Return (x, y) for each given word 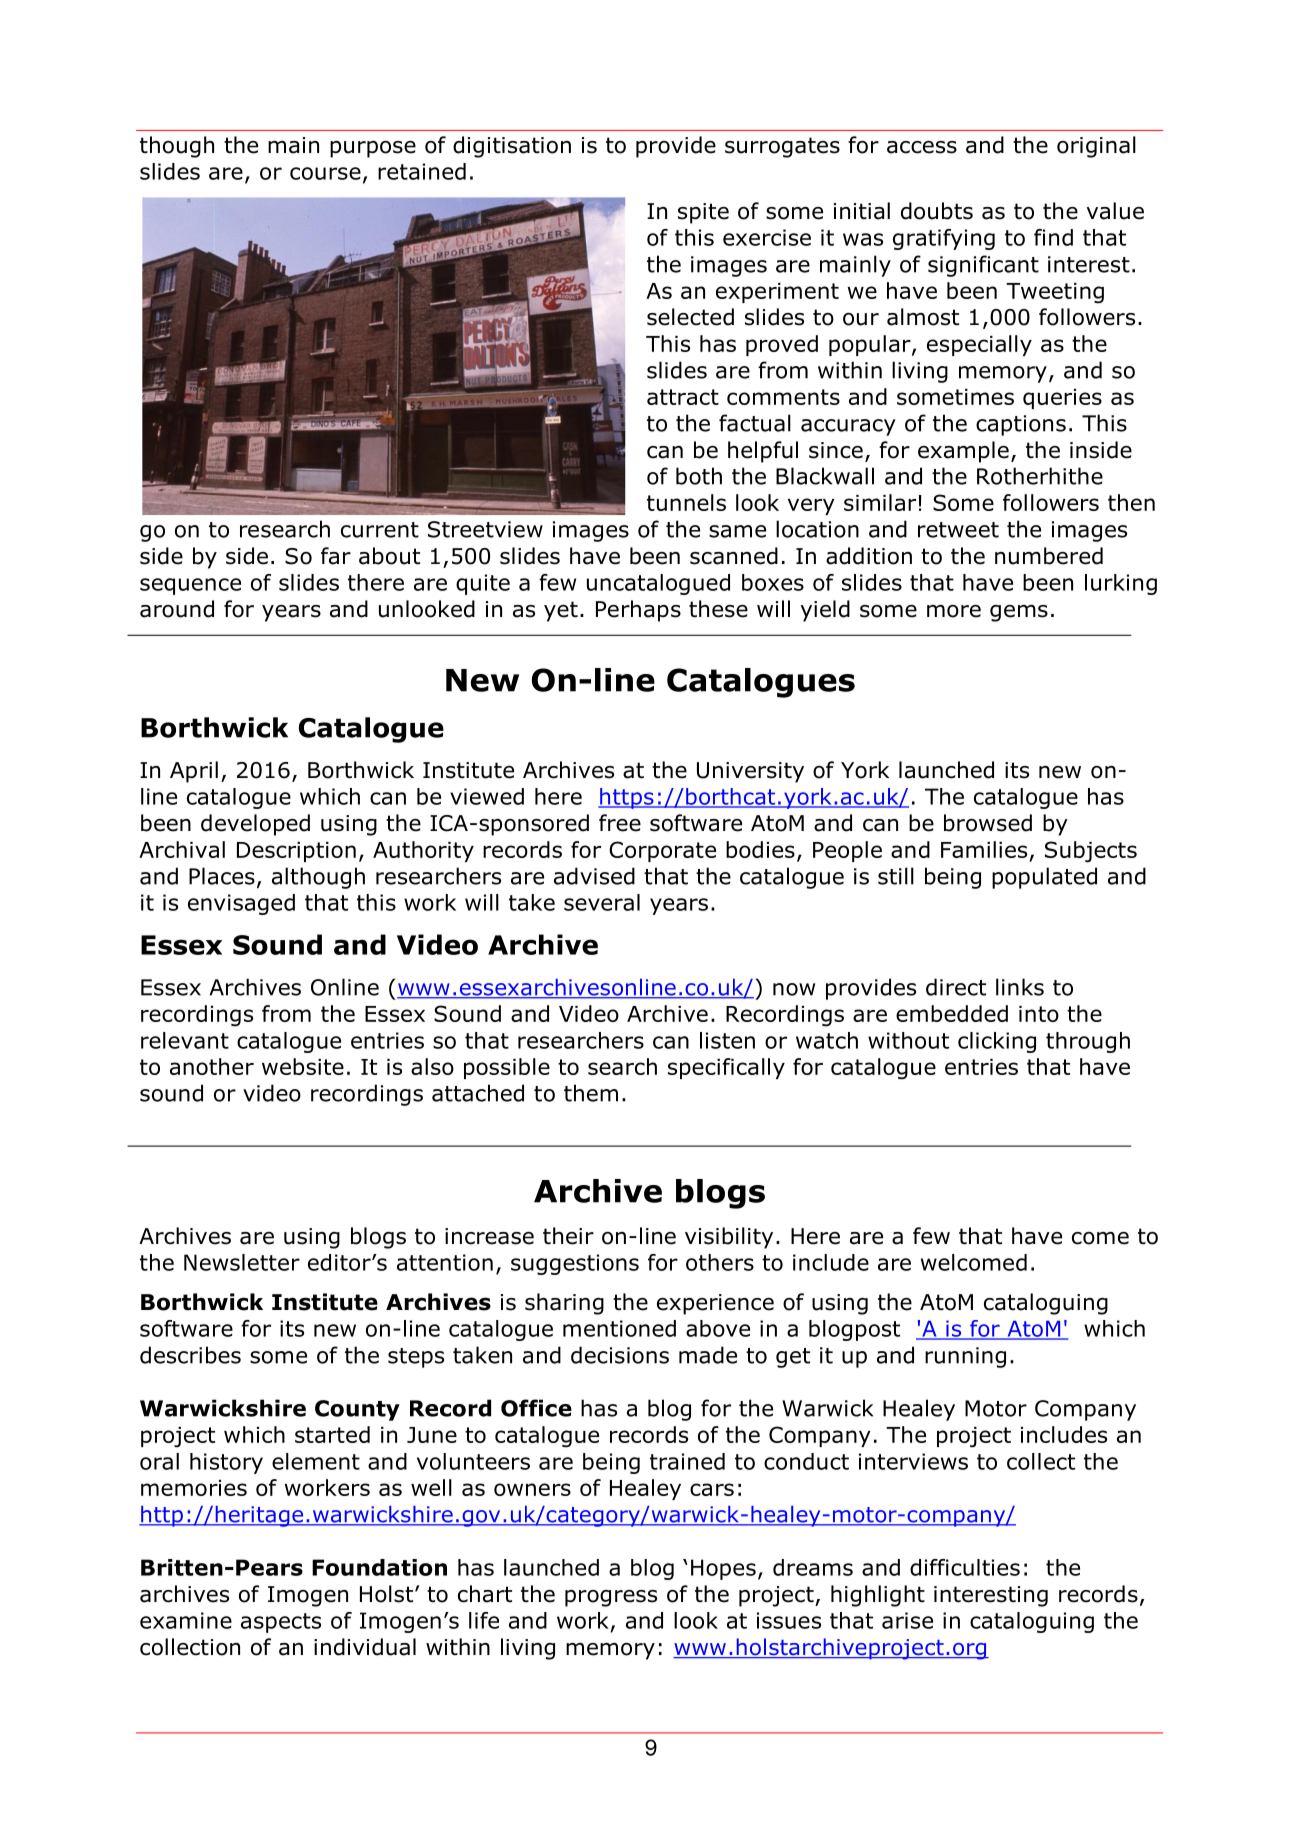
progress (611, 1598)
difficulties (965, 1567)
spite (703, 213)
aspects (281, 1623)
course (325, 173)
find (1053, 237)
